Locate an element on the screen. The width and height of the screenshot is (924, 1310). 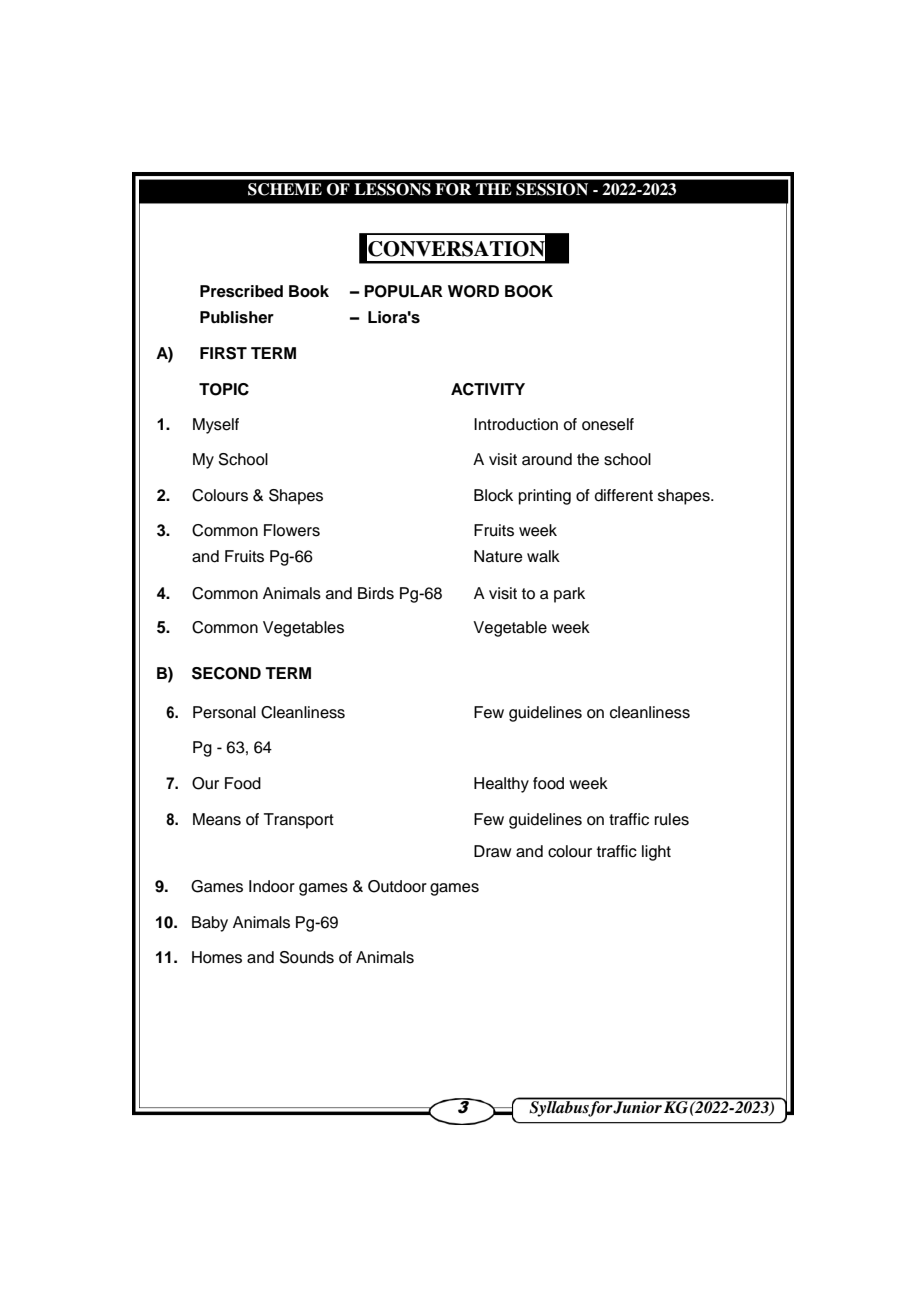
WORD is located at coordinates (473, 291).
